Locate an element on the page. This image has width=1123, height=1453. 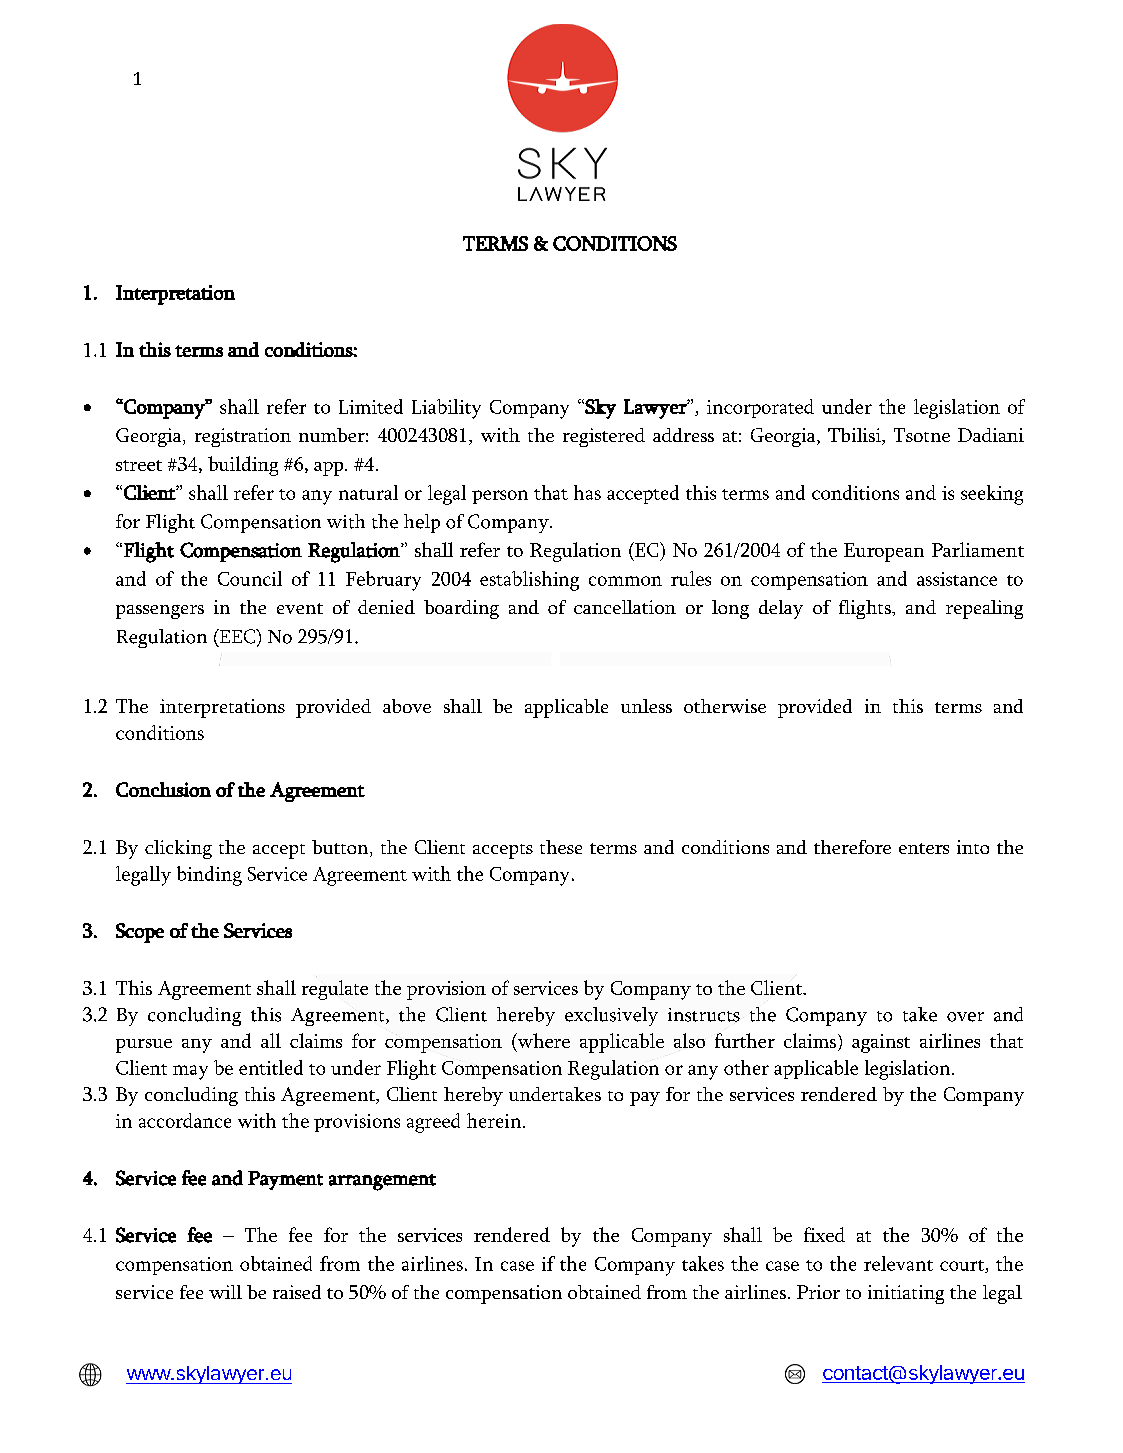
registered is located at coordinates (604, 437).
